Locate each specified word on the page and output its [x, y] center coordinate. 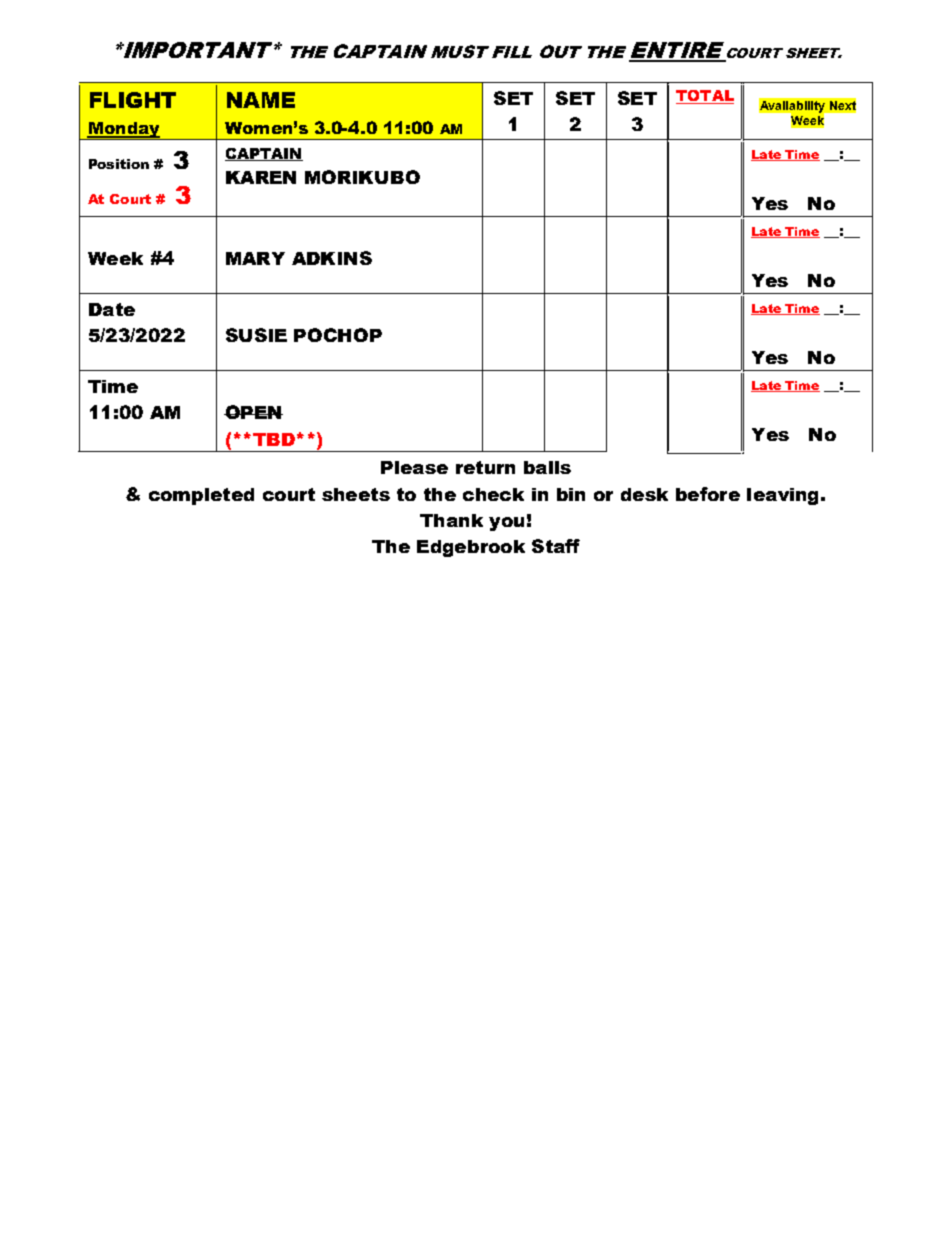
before [708, 494]
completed [201, 496]
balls [547, 467]
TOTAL [705, 97]
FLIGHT [133, 100]
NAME [261, 100]
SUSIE [256, 335]
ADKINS [332, 258]
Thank [451, 520]
